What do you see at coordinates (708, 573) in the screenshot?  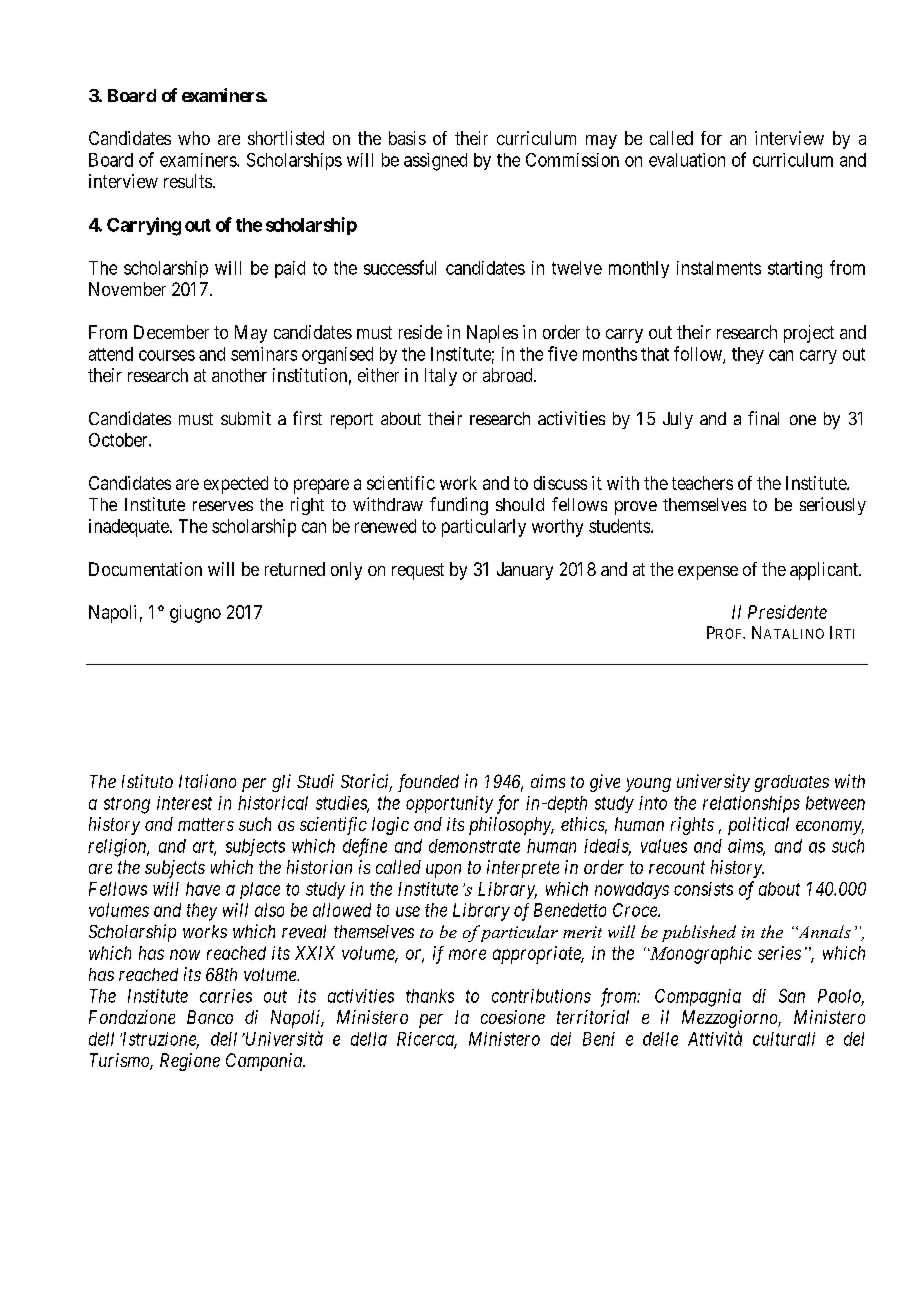 I see `expense` at bounding box center [708, 573].
